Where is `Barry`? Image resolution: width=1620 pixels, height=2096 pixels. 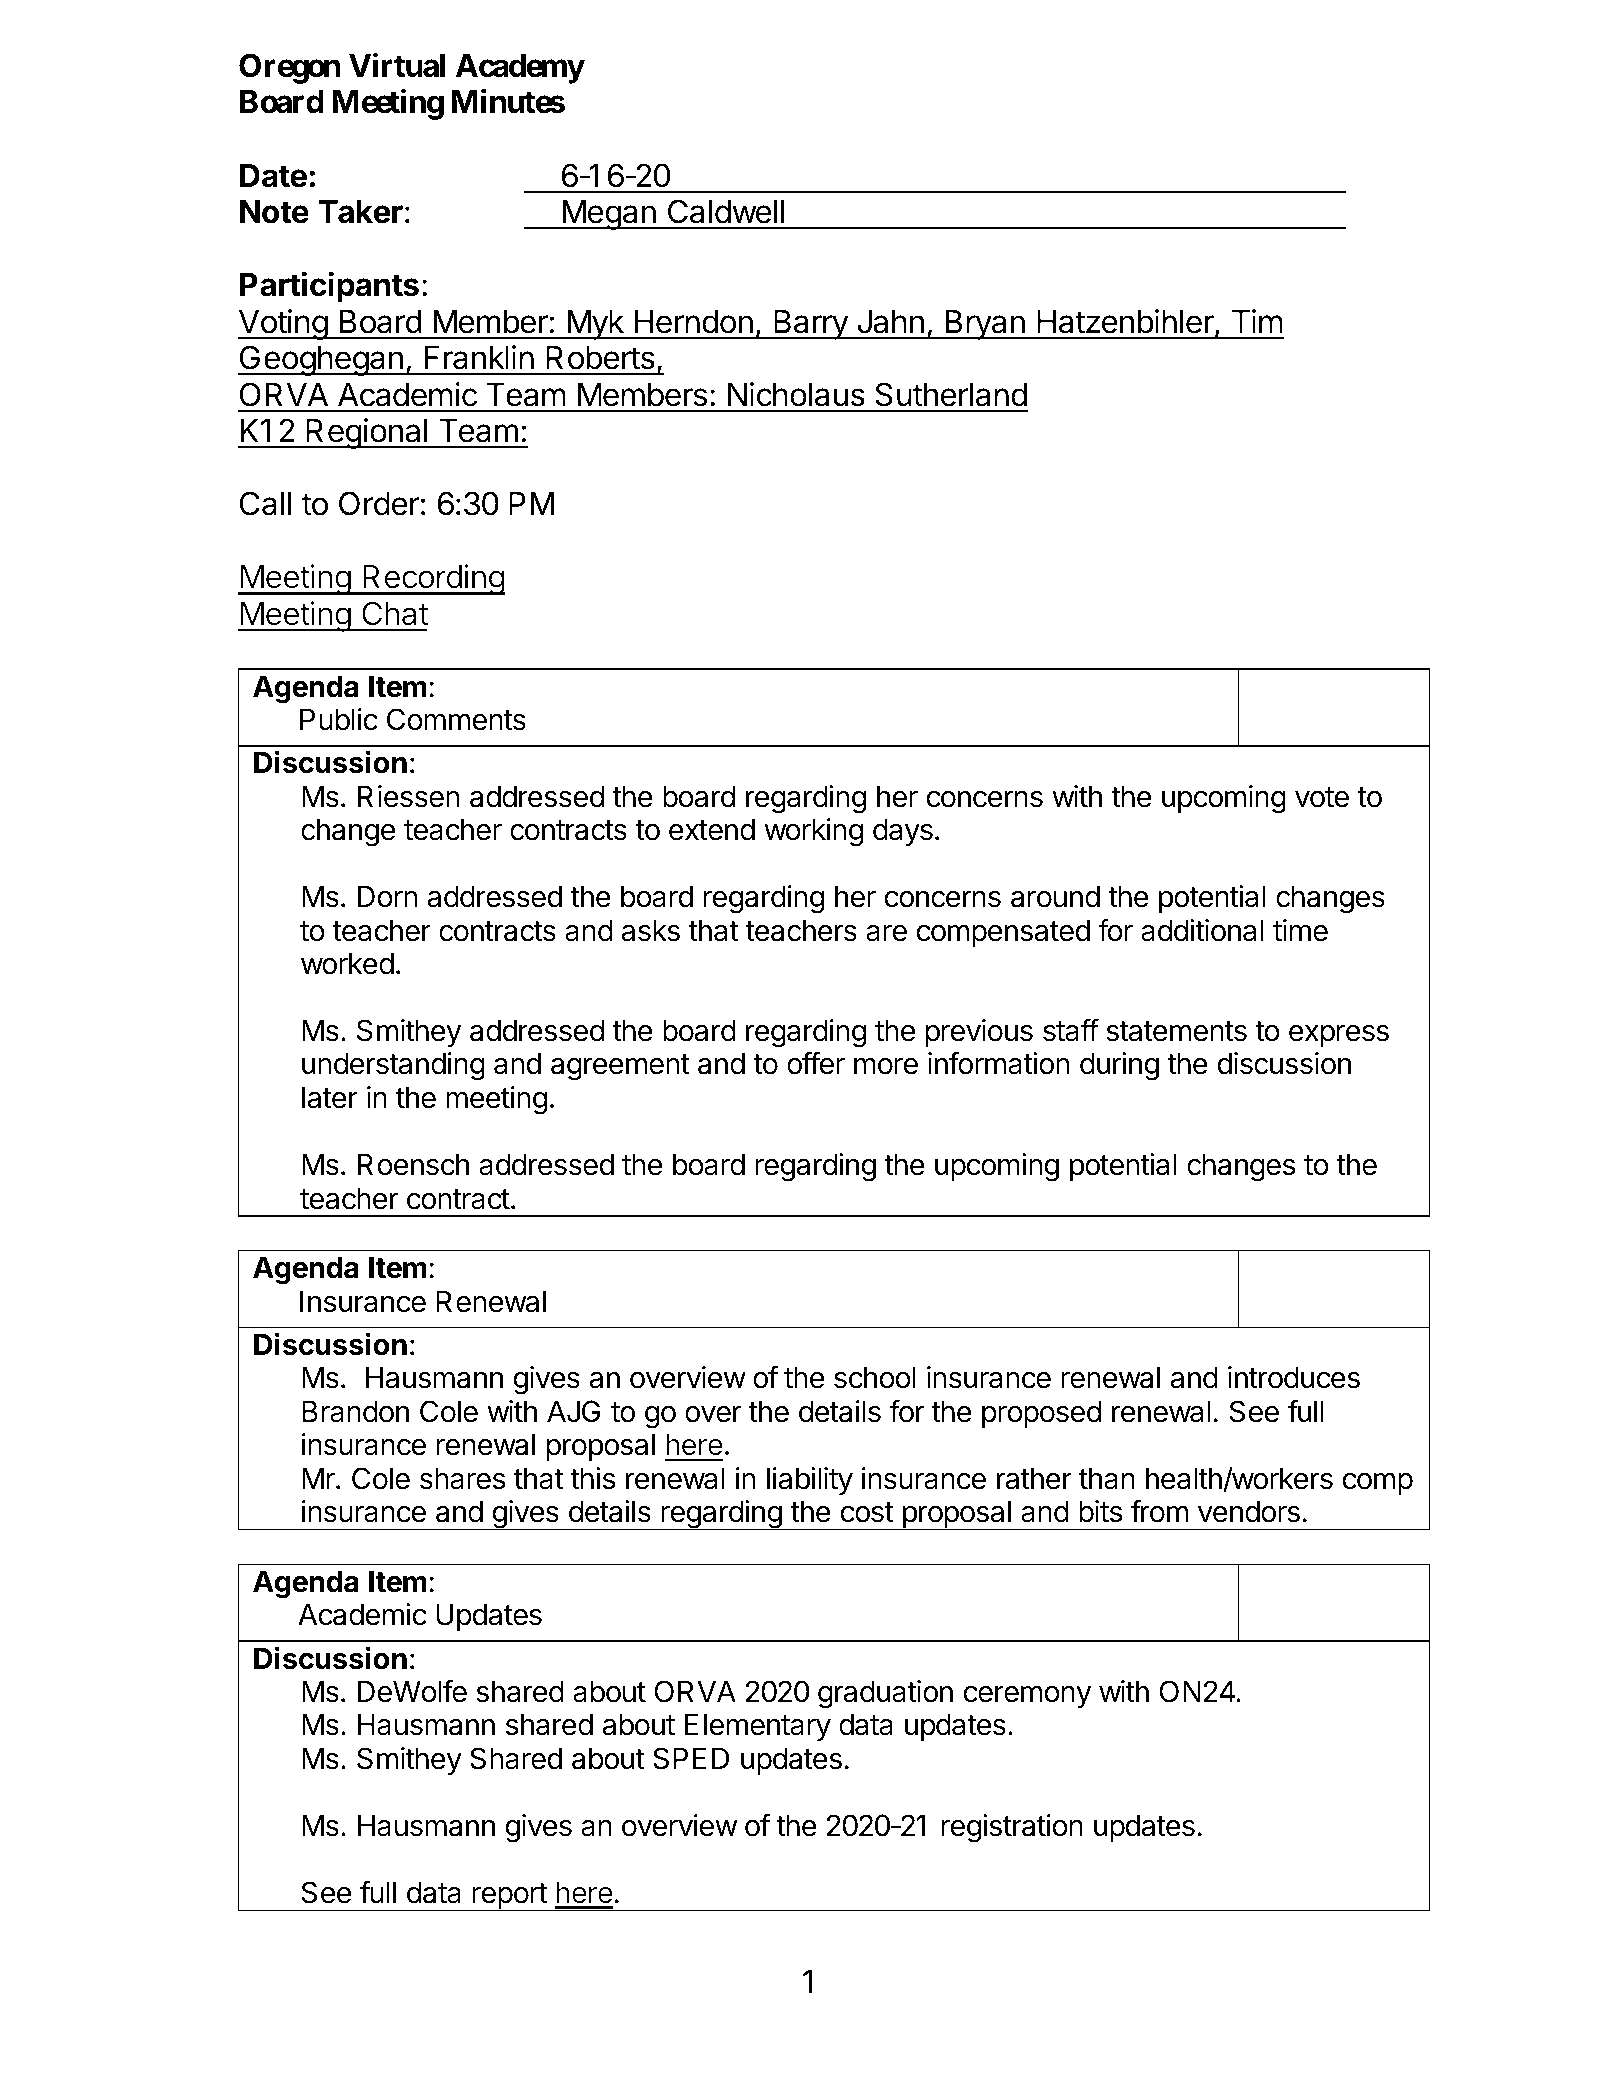 Barry is located at coordinates (811, 325).
